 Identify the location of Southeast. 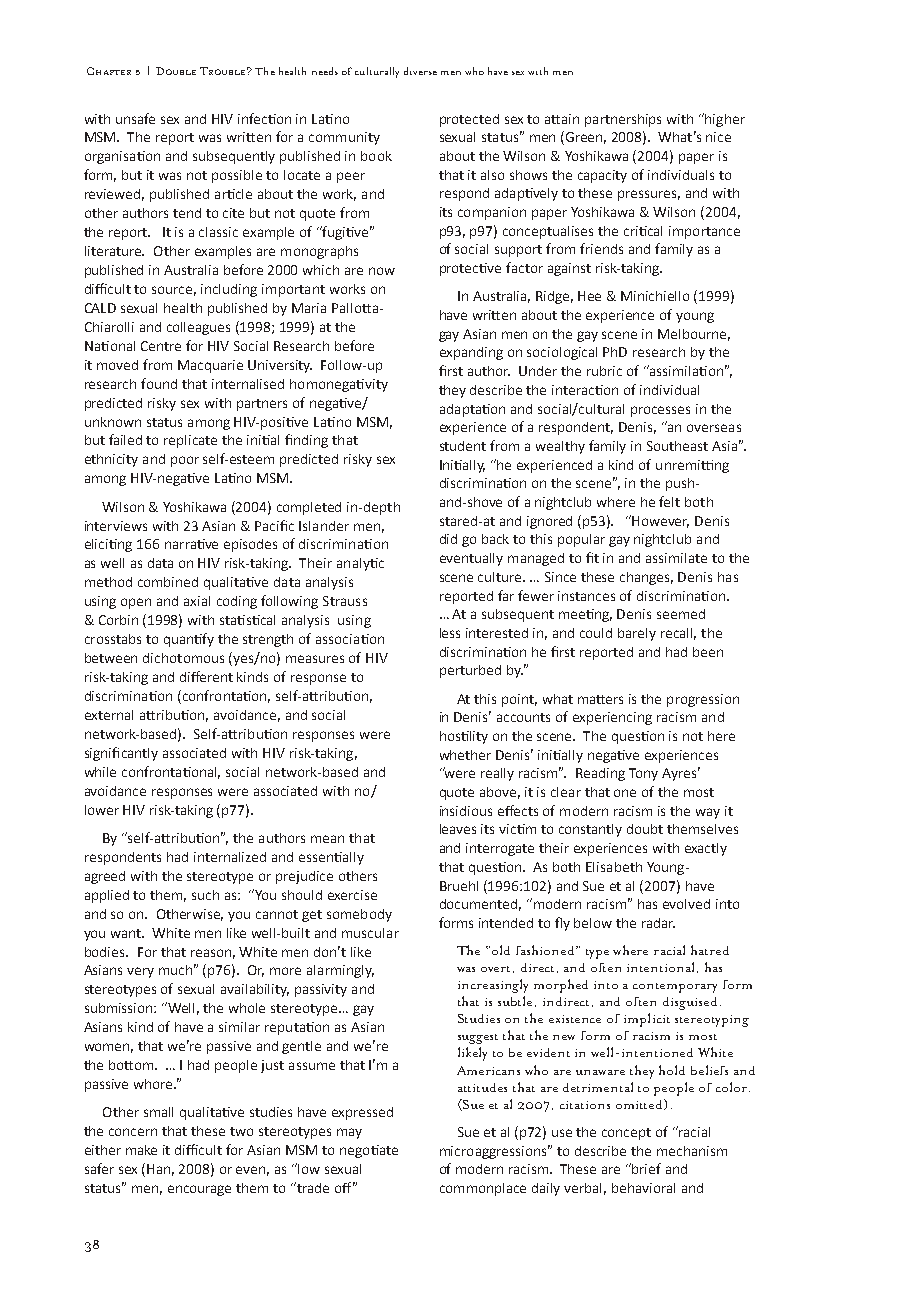
(677, 446).
